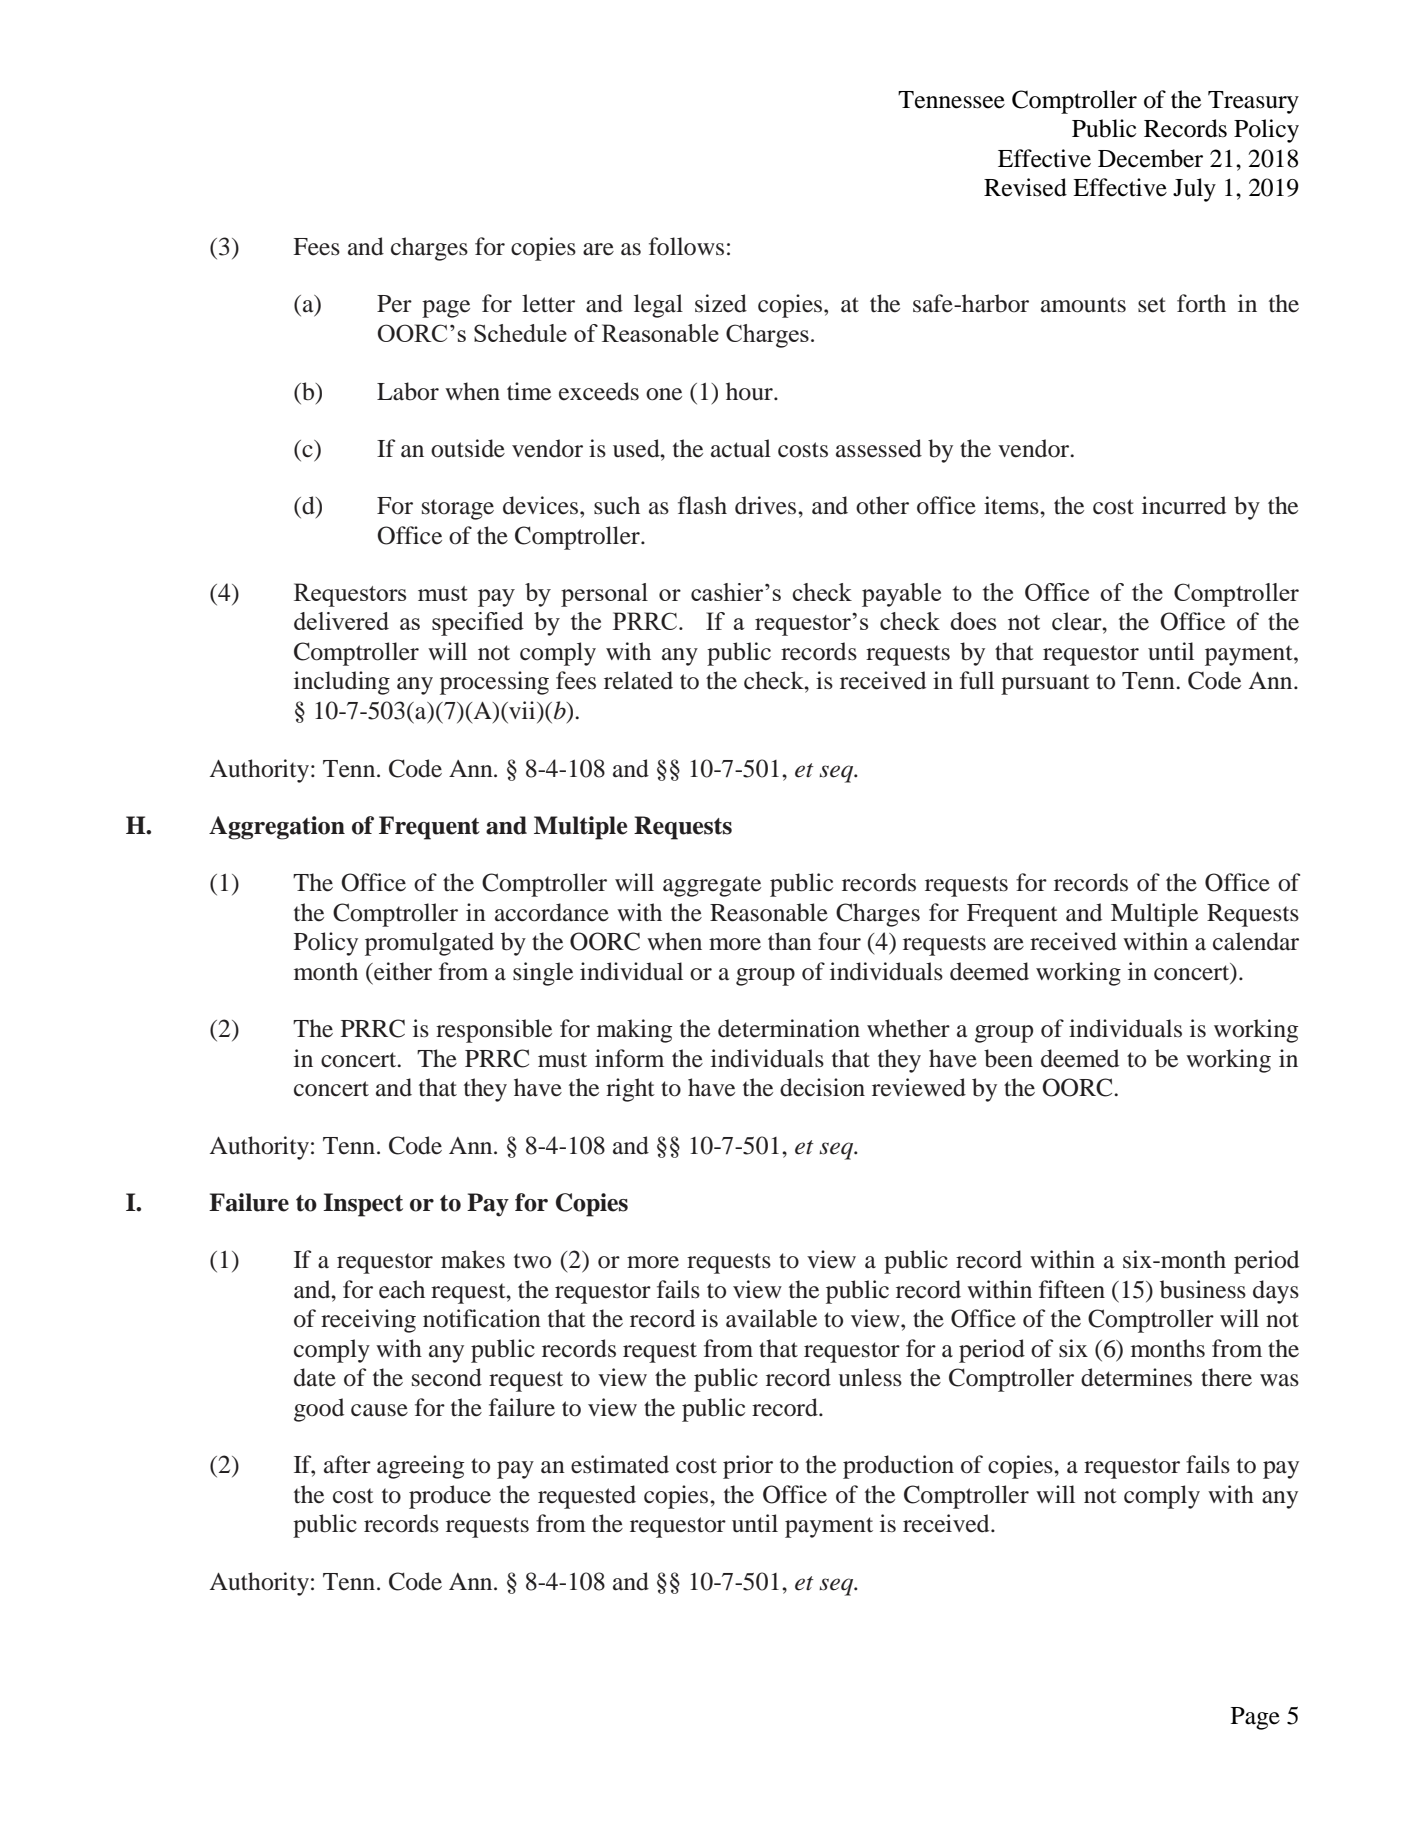 Image resolution: width=1425 pixels, height=1845 pixels. Describe the element at coordinates (420, 1467) in the page. I see `agreeing` at that location.
